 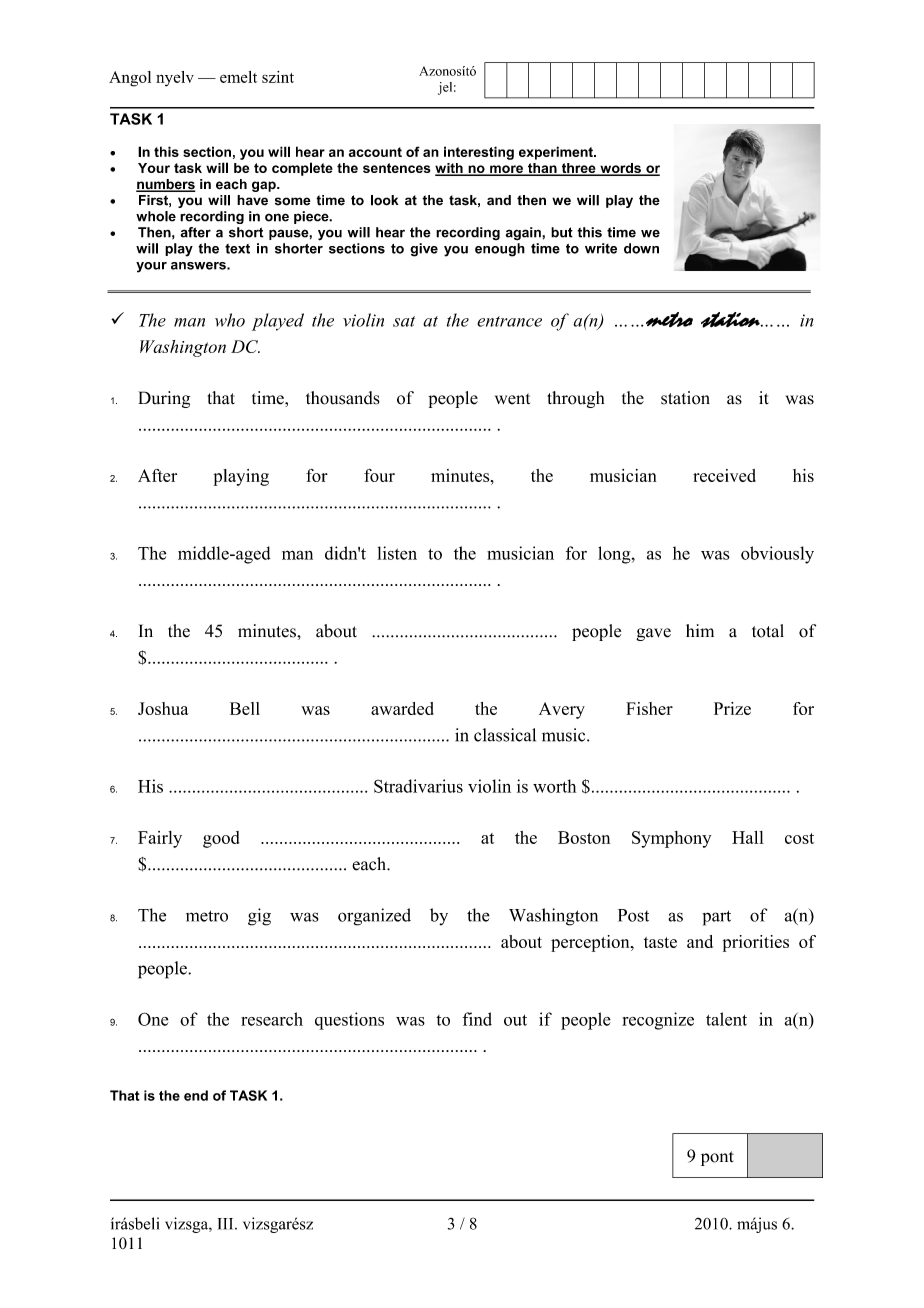 I want to click on words, so click(x=620, y=169).
